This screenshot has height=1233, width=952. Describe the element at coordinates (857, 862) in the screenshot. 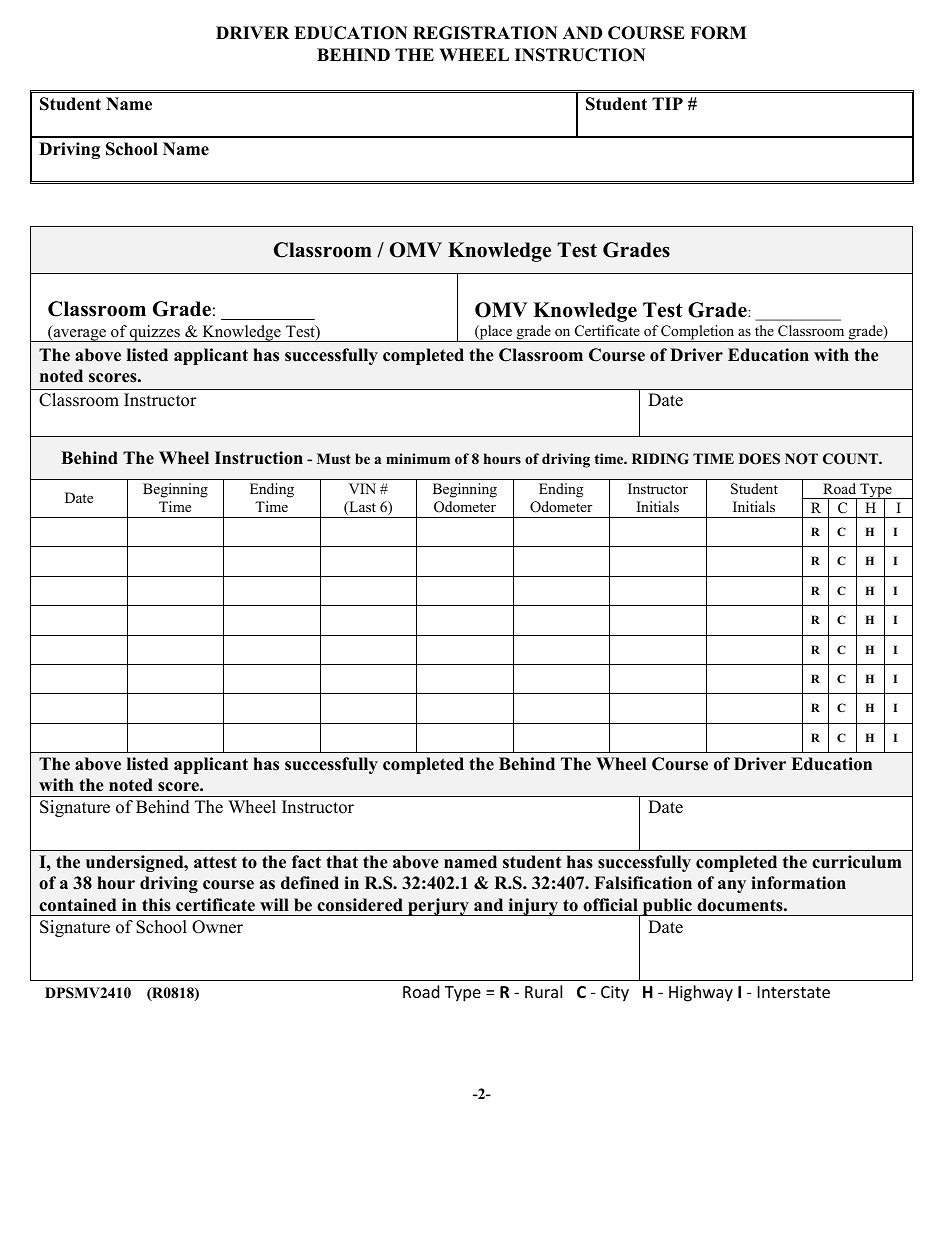

I see `curriculum` at that location.
